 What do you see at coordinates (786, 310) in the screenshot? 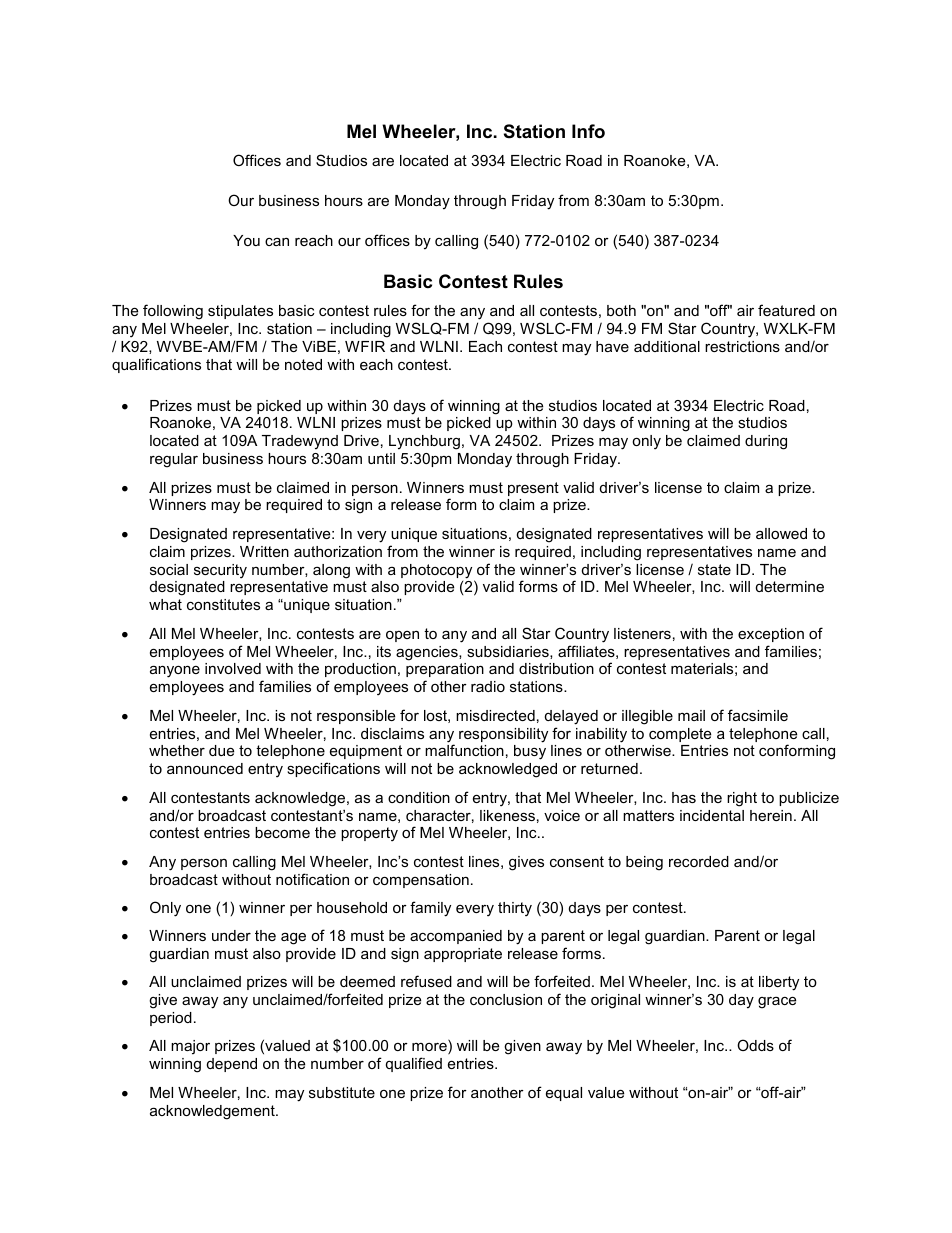
I see `featured` at bounding box center [786, 310].
